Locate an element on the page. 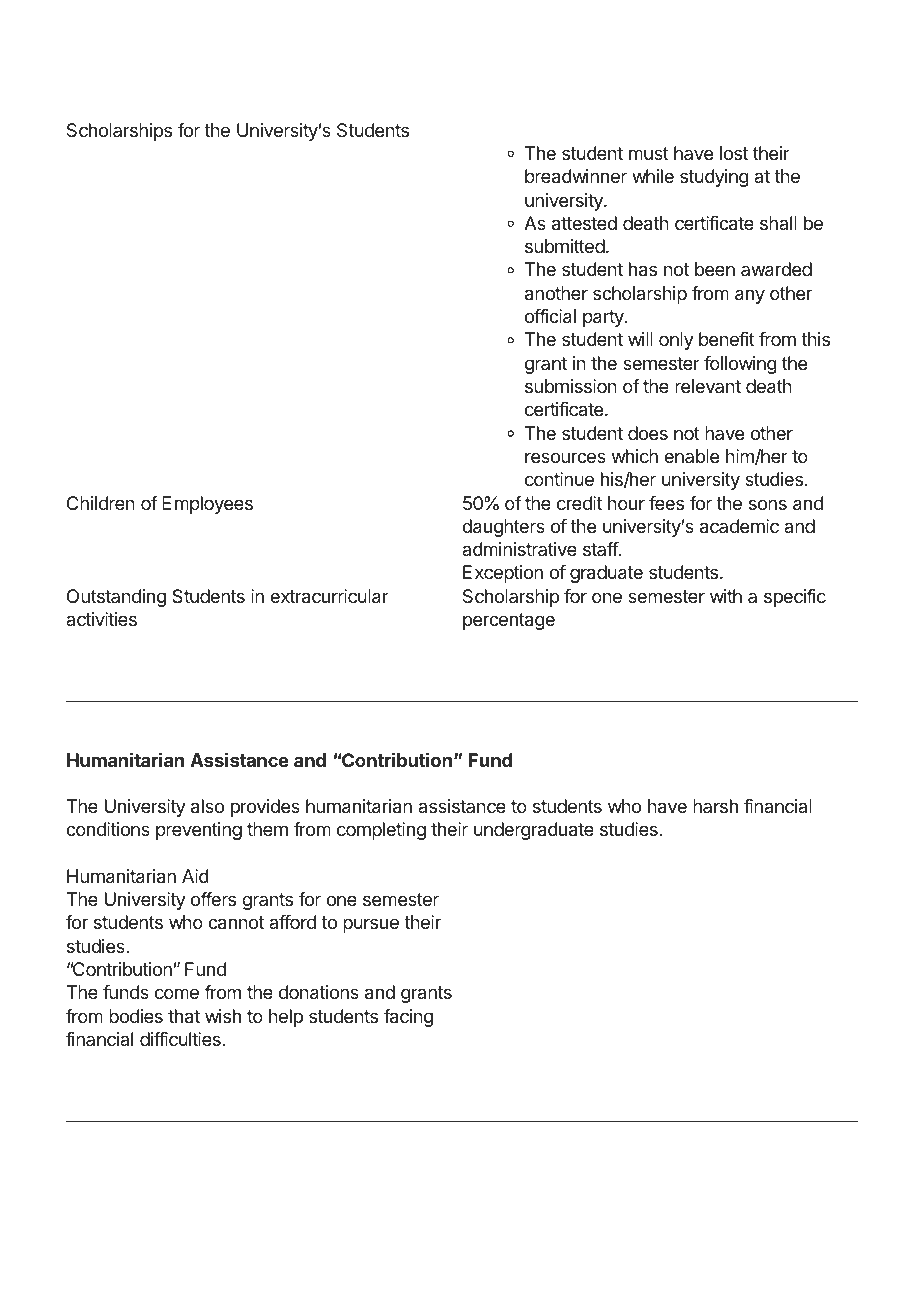  studying is located at coordinates (714, 178).
